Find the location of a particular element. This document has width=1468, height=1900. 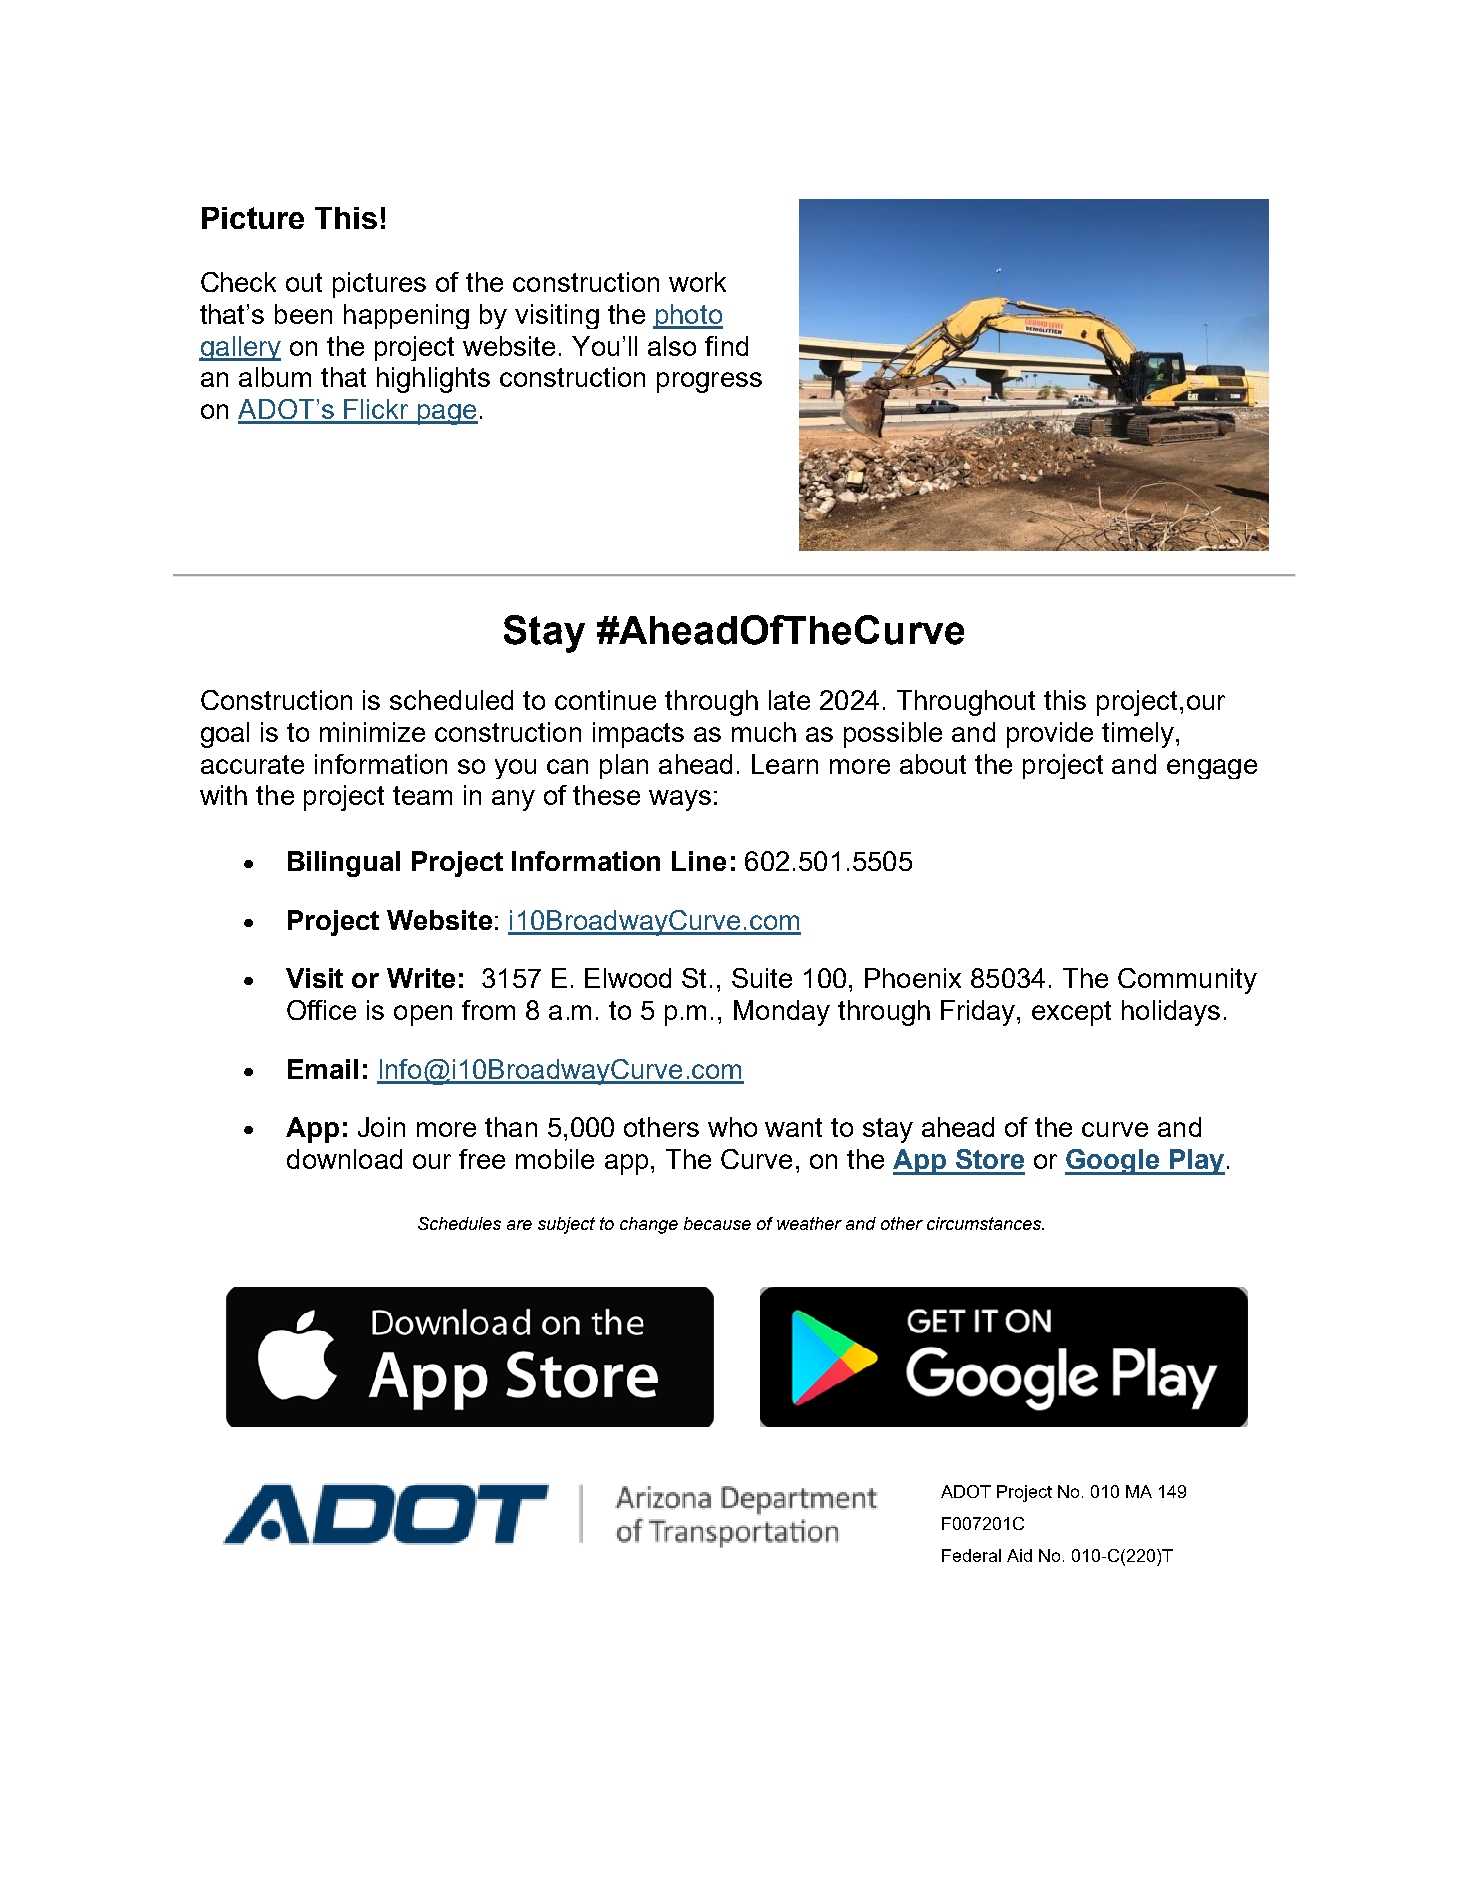

find is located at coordinates (726, 346).
